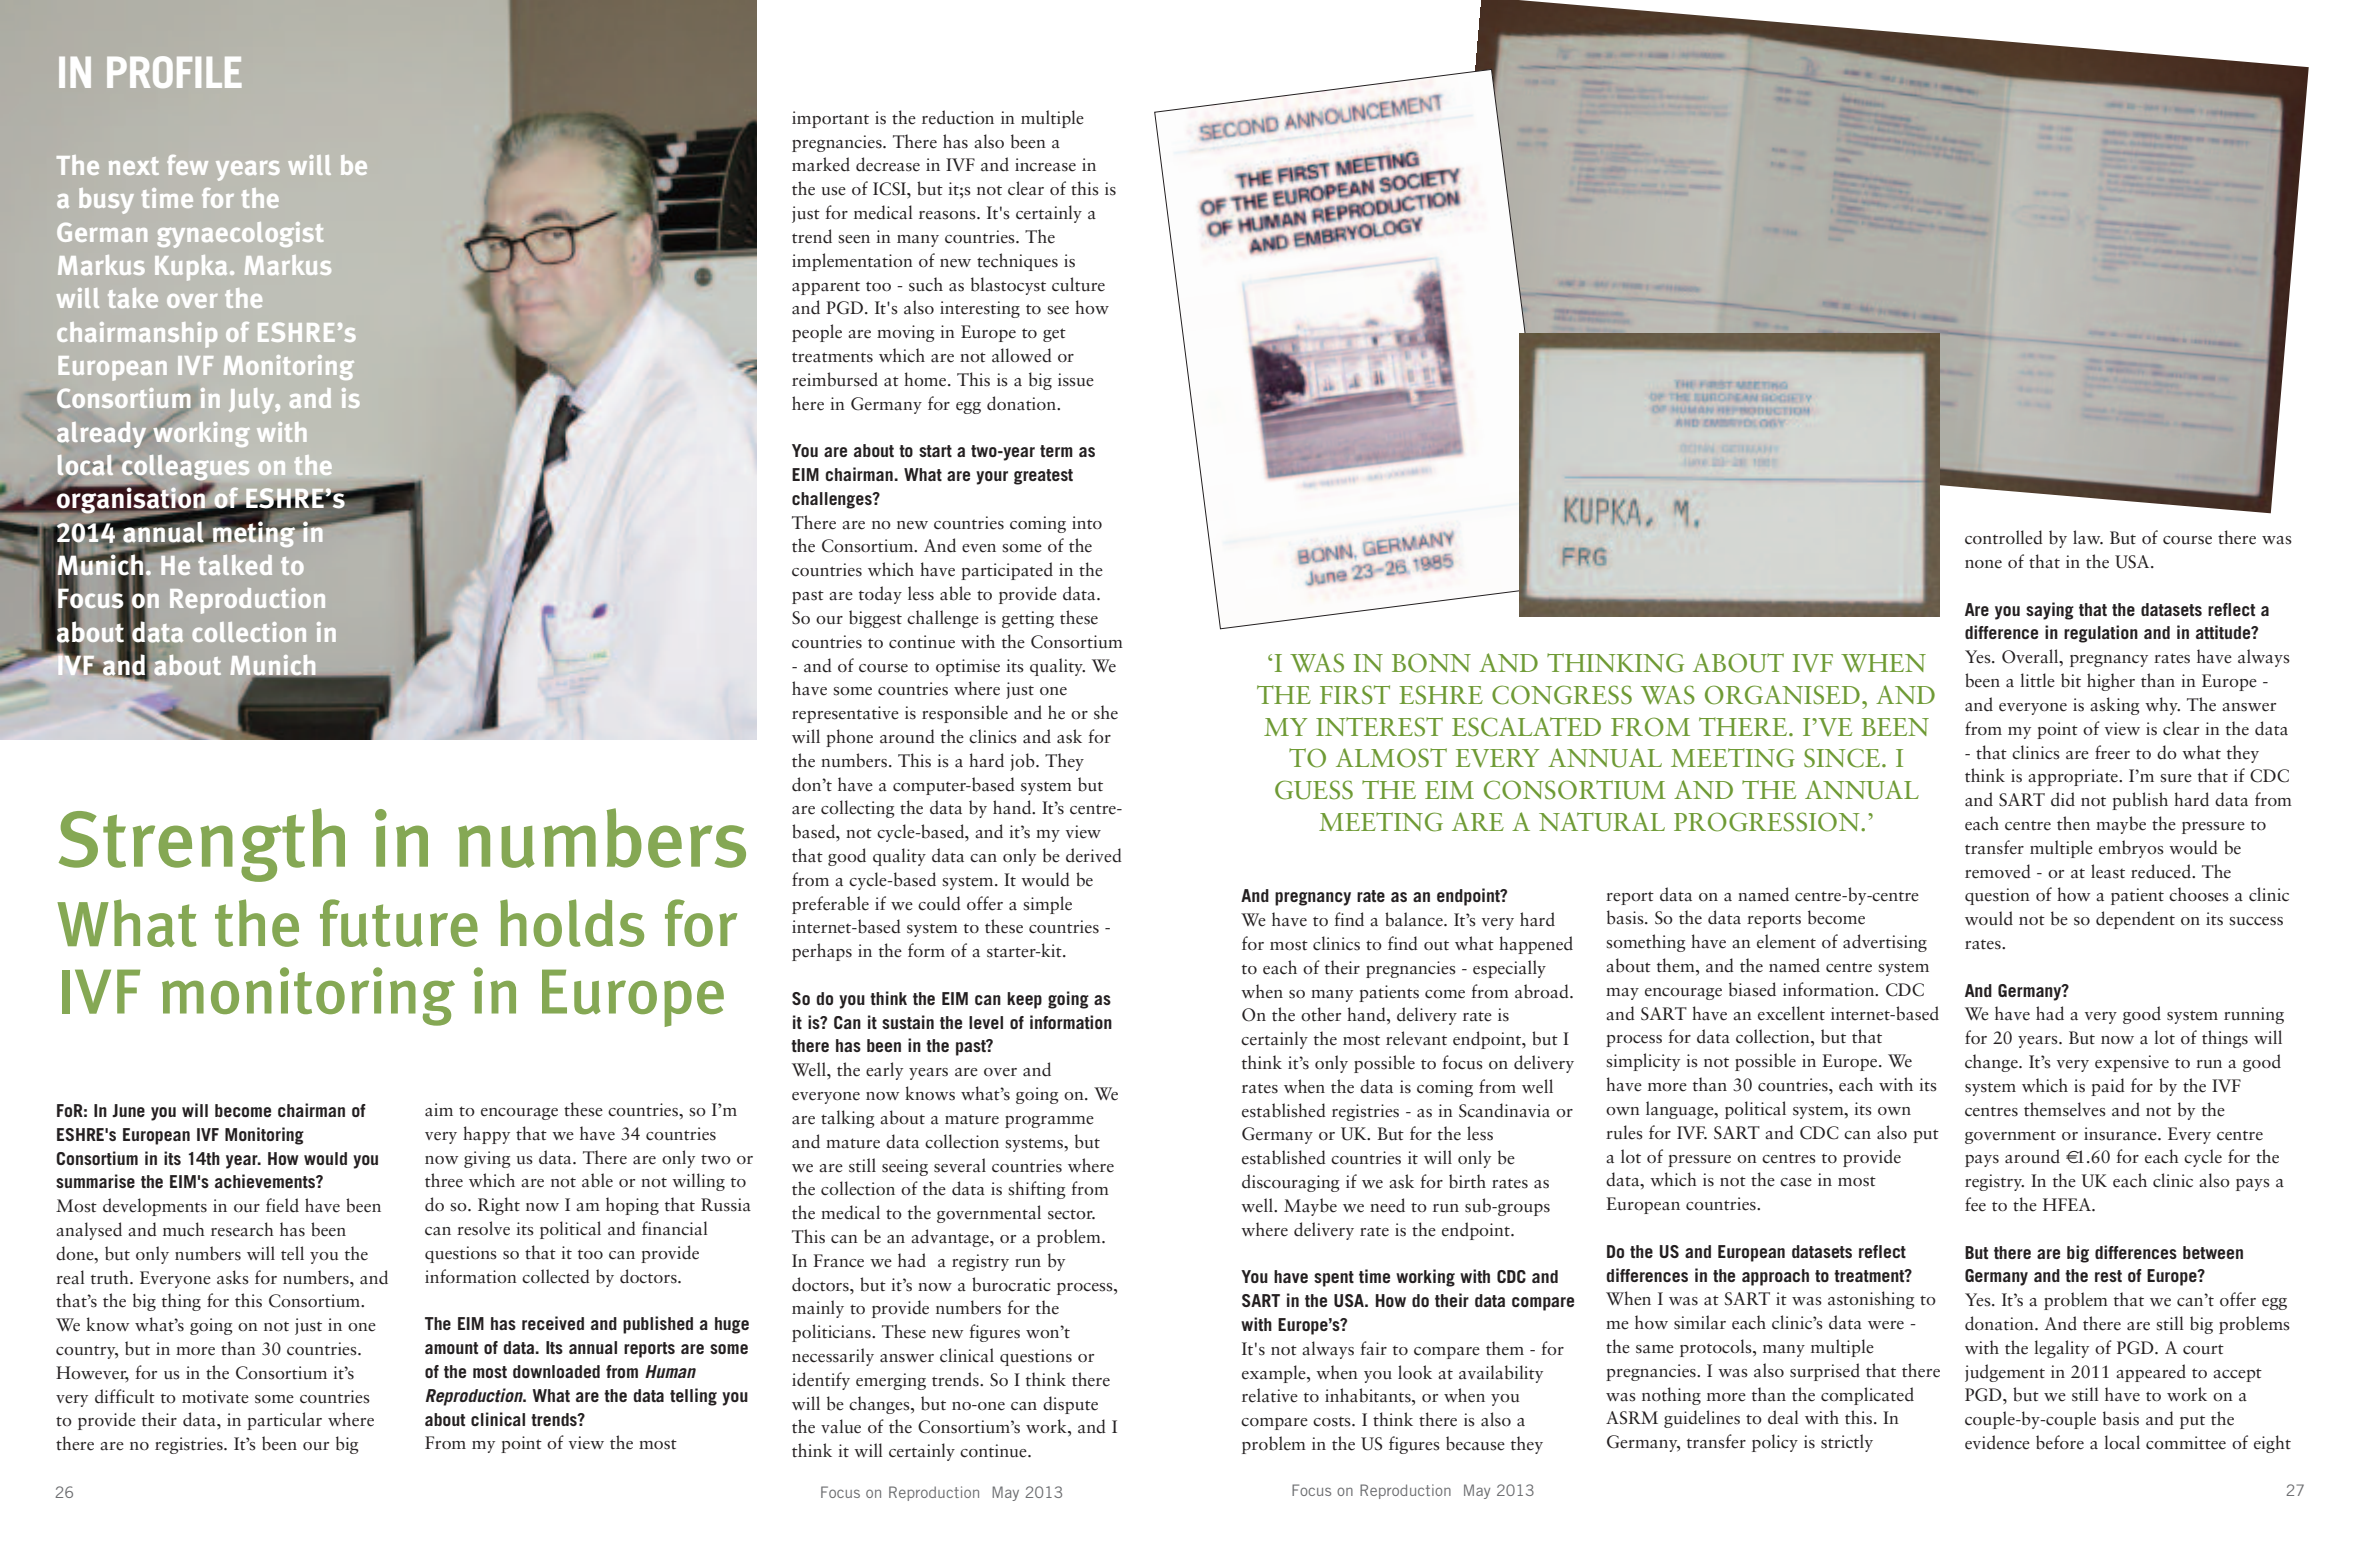 The width and height of the screenshot is (2363, 1558). What do you see at coordinates (2074, 777) in the screenshot?
I see `appropriate` at bounding box center [2074, 777].
